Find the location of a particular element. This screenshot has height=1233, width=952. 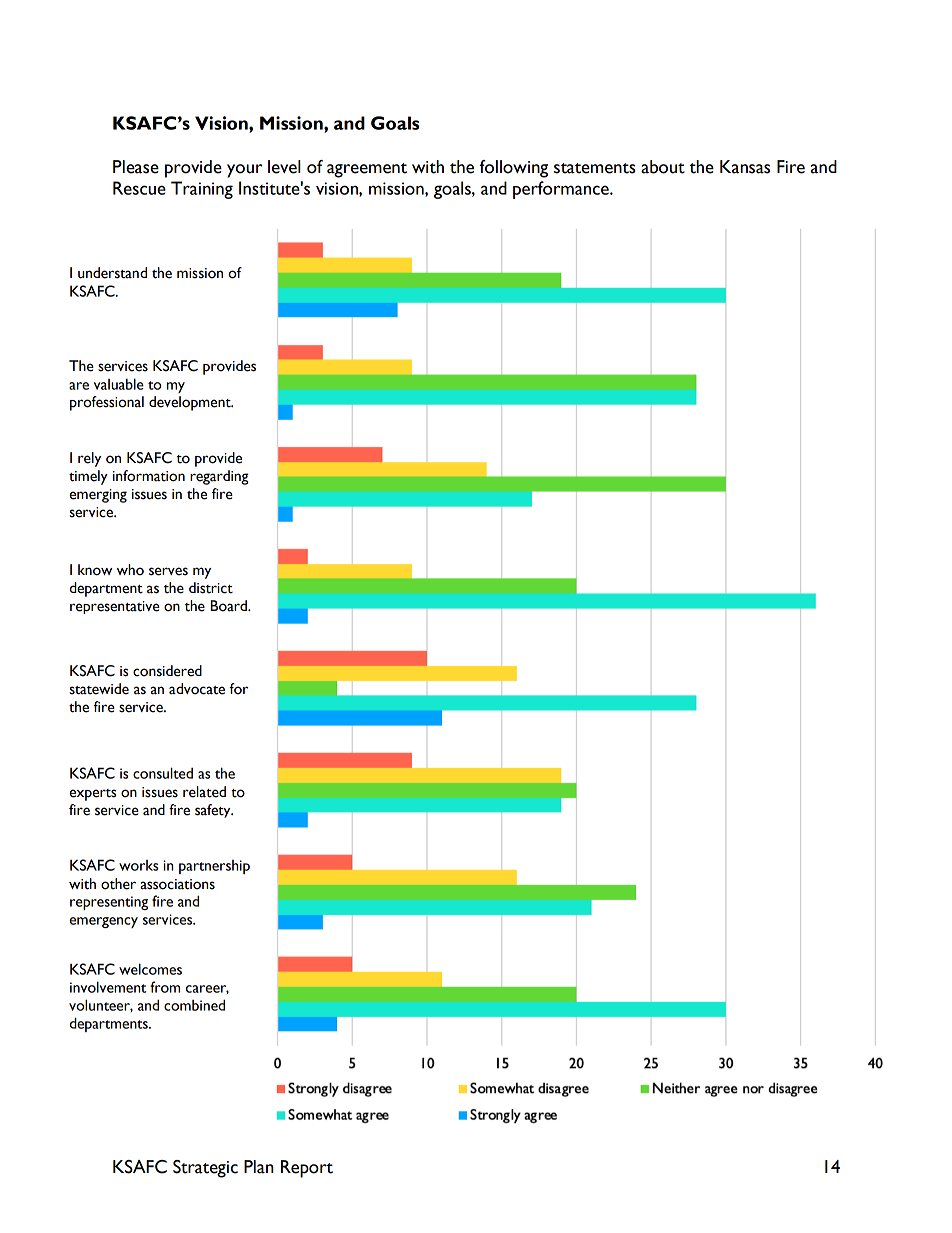

agreement is located at coordinates (367, 170).
